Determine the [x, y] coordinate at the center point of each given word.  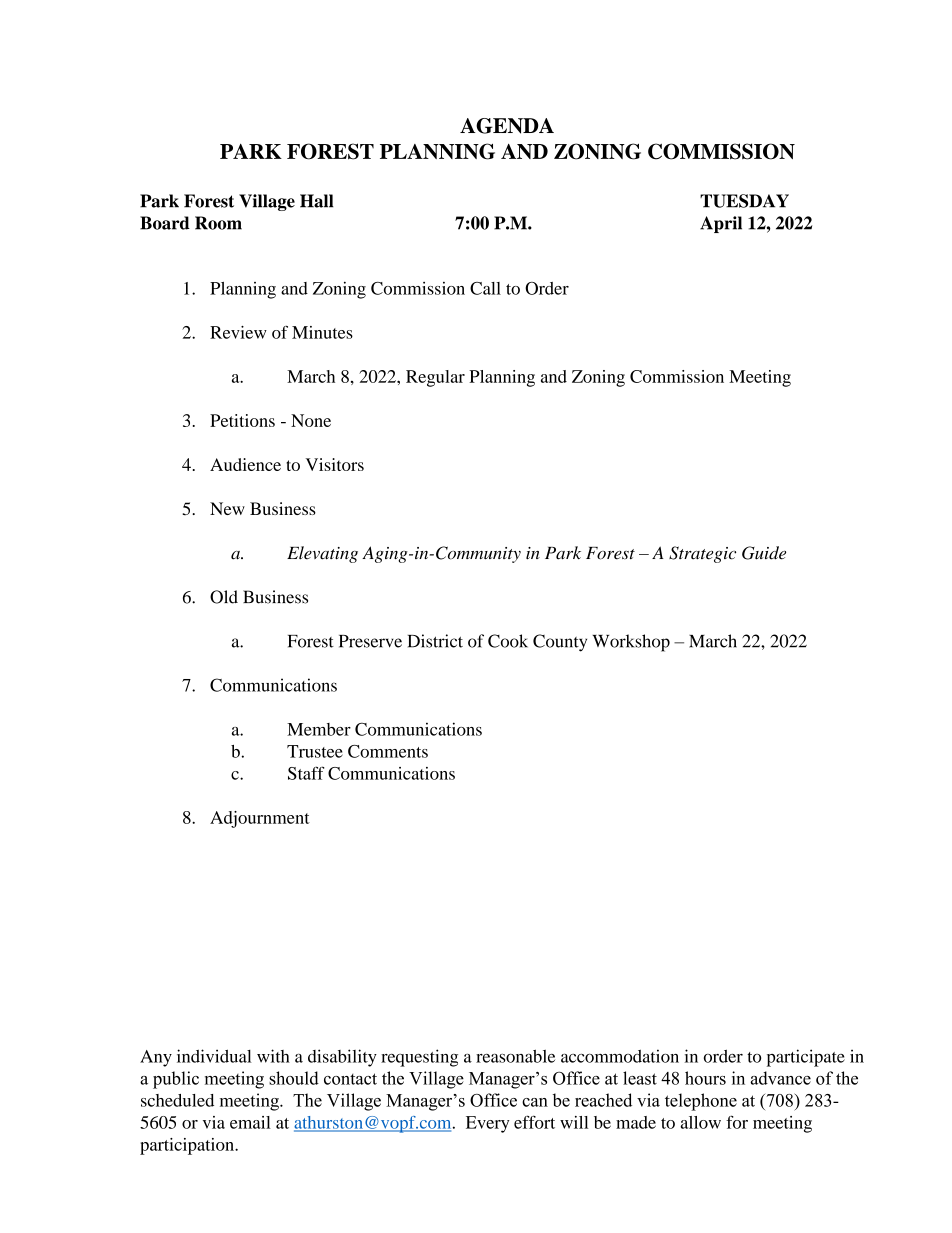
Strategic [702, 554]
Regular [435, 378]
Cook [508, 641]
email [250, 1122]
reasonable [515, 1056]
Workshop [631, 643]
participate [806, 1058]
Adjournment [260, 819]
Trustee [315, 751]
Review [238, 332]
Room [218, 223]
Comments [388, 751]
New [227, 508]
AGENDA [507, 126]
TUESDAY [744, 201]
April [721, 224]
